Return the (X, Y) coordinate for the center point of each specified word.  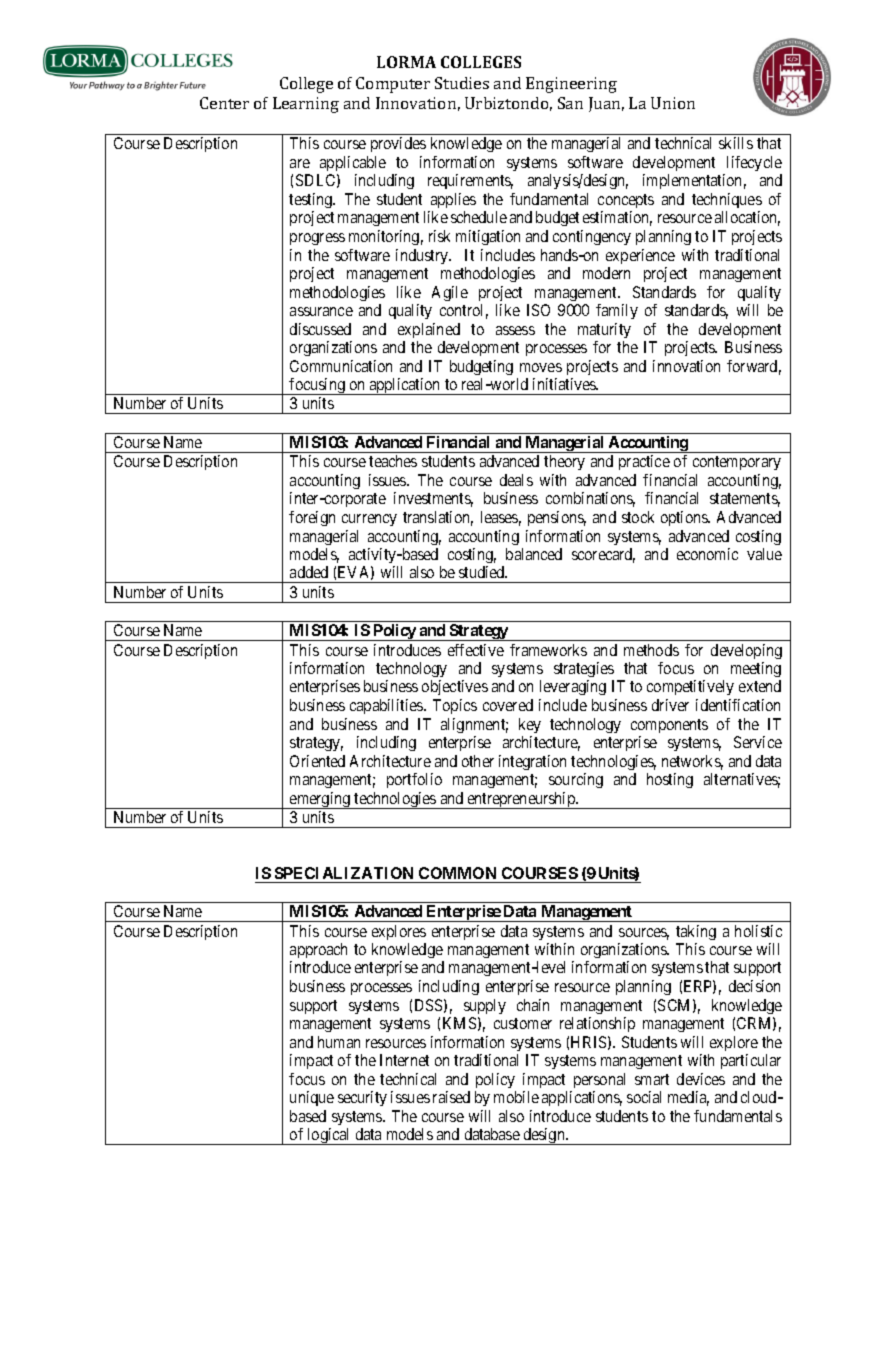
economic (707, 554)
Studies (462, 83)
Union (673, 103)
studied (483, 572)
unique (312, 1098)
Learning (306, 105)
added (309, 572)
